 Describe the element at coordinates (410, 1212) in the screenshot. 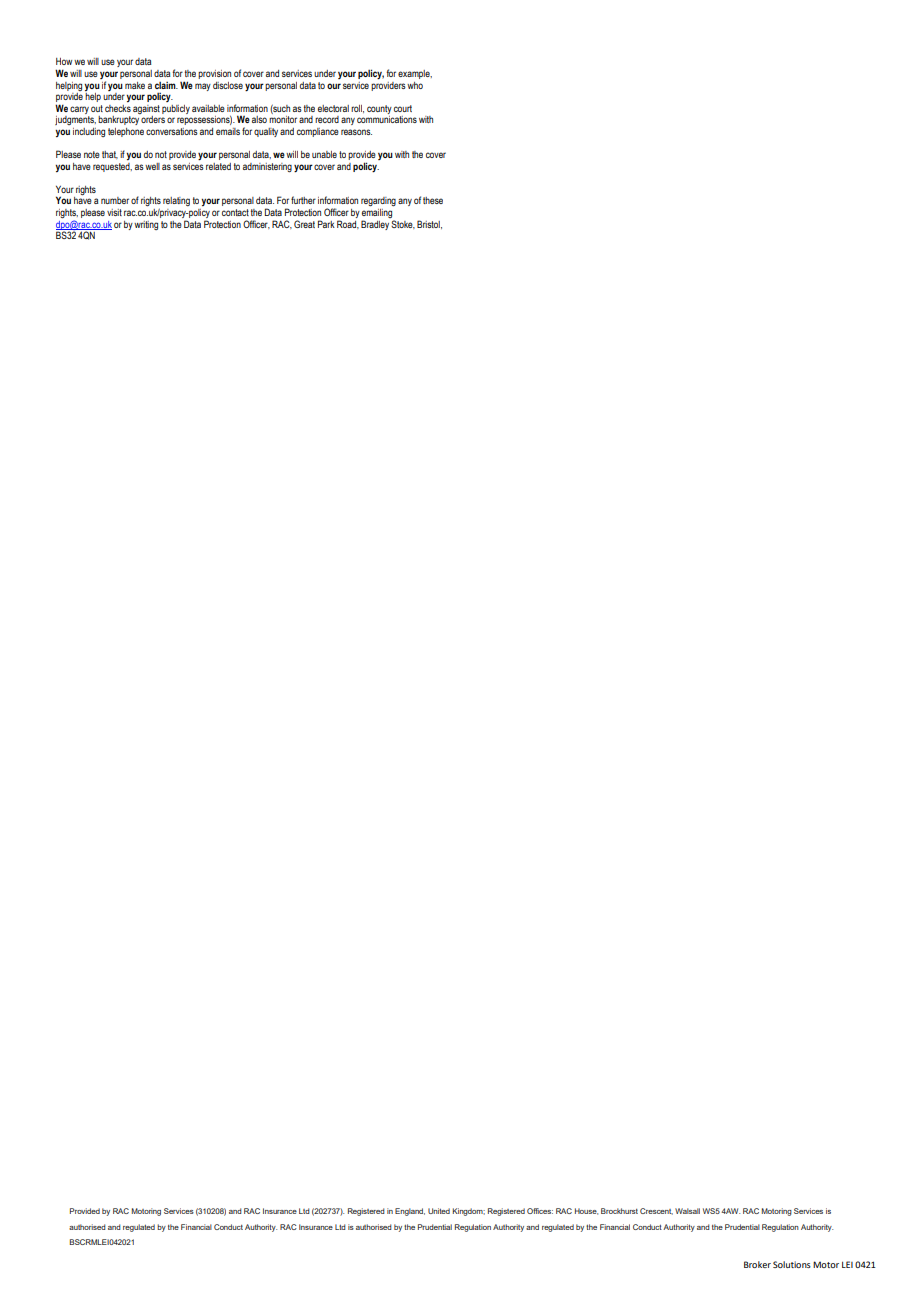

I see `England` at that location.
